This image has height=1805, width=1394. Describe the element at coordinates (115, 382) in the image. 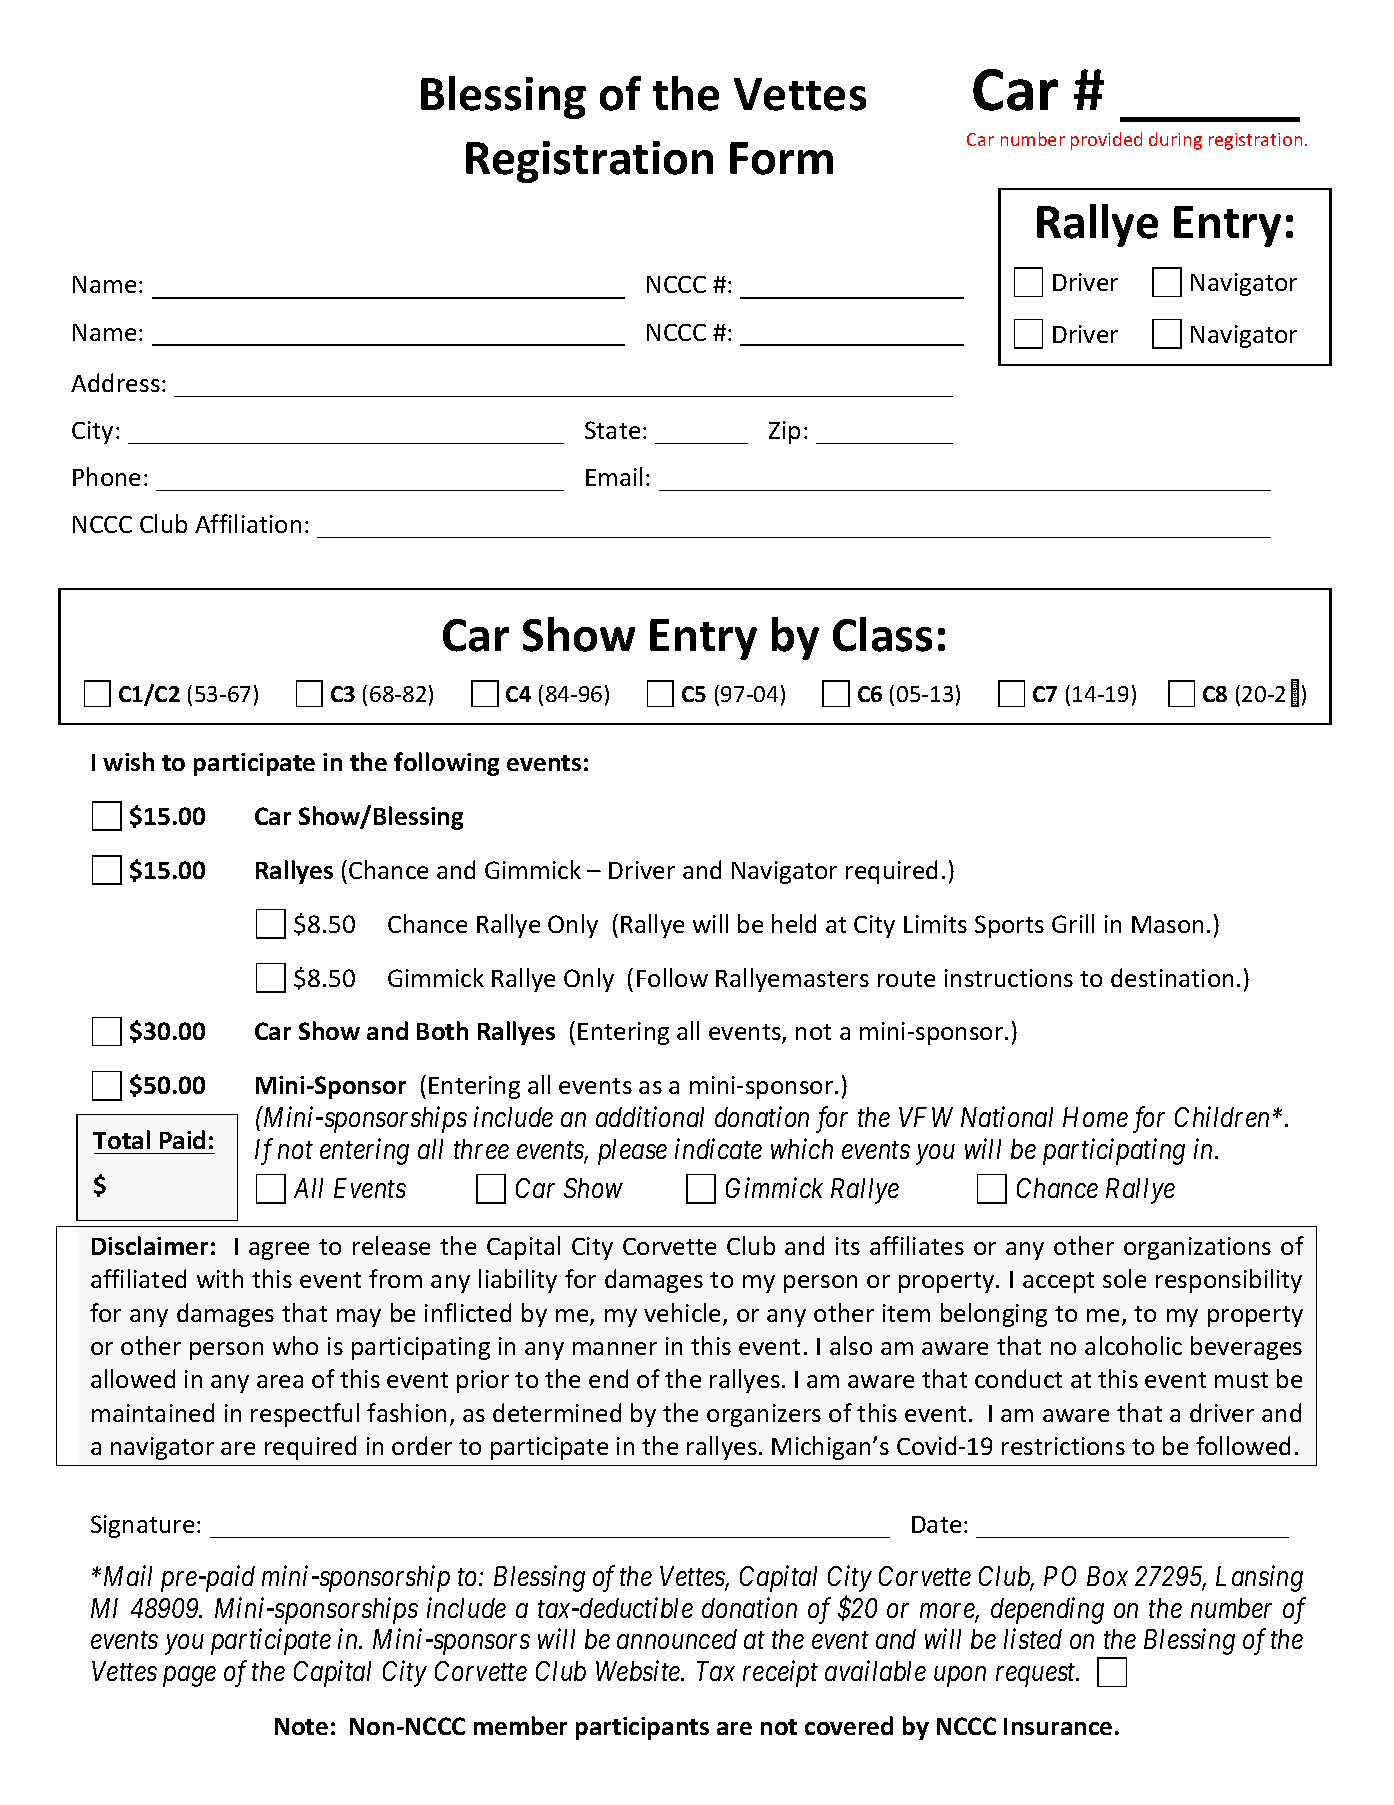

I see `Address` at that location.
